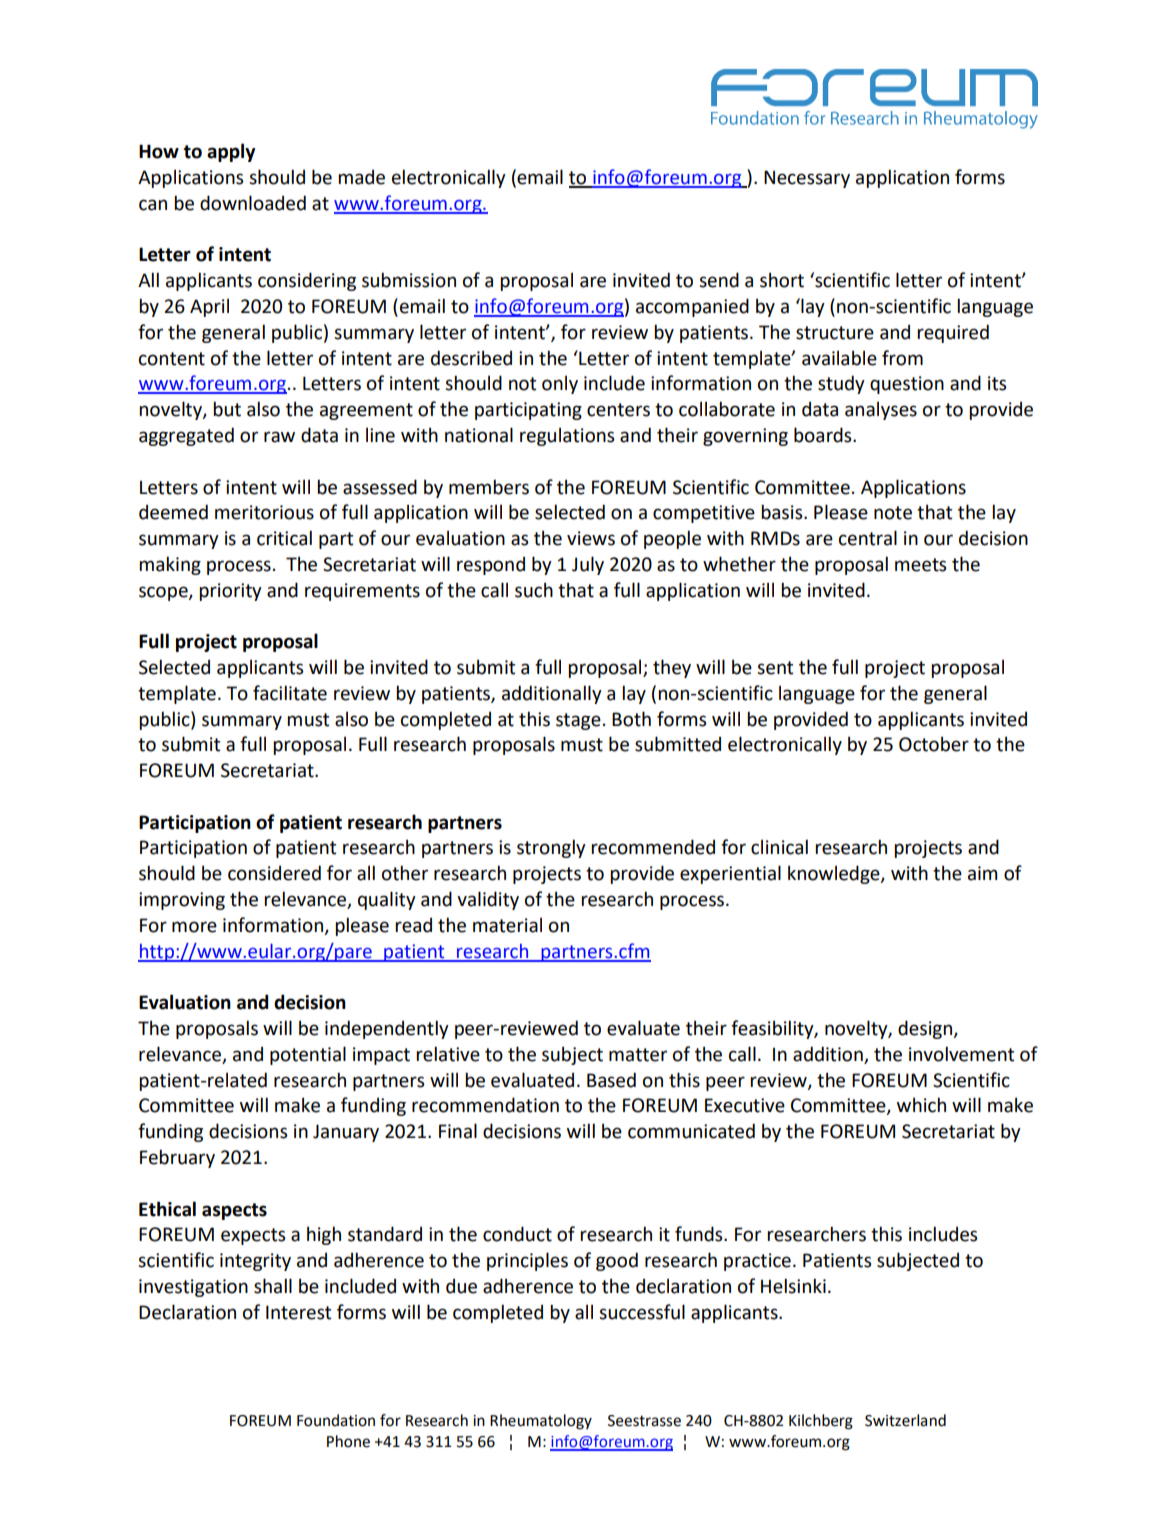 The image size is (1176, 1521). Describe the element at coordinates (264, 512) in the page. I see `meritorious` at that location.
